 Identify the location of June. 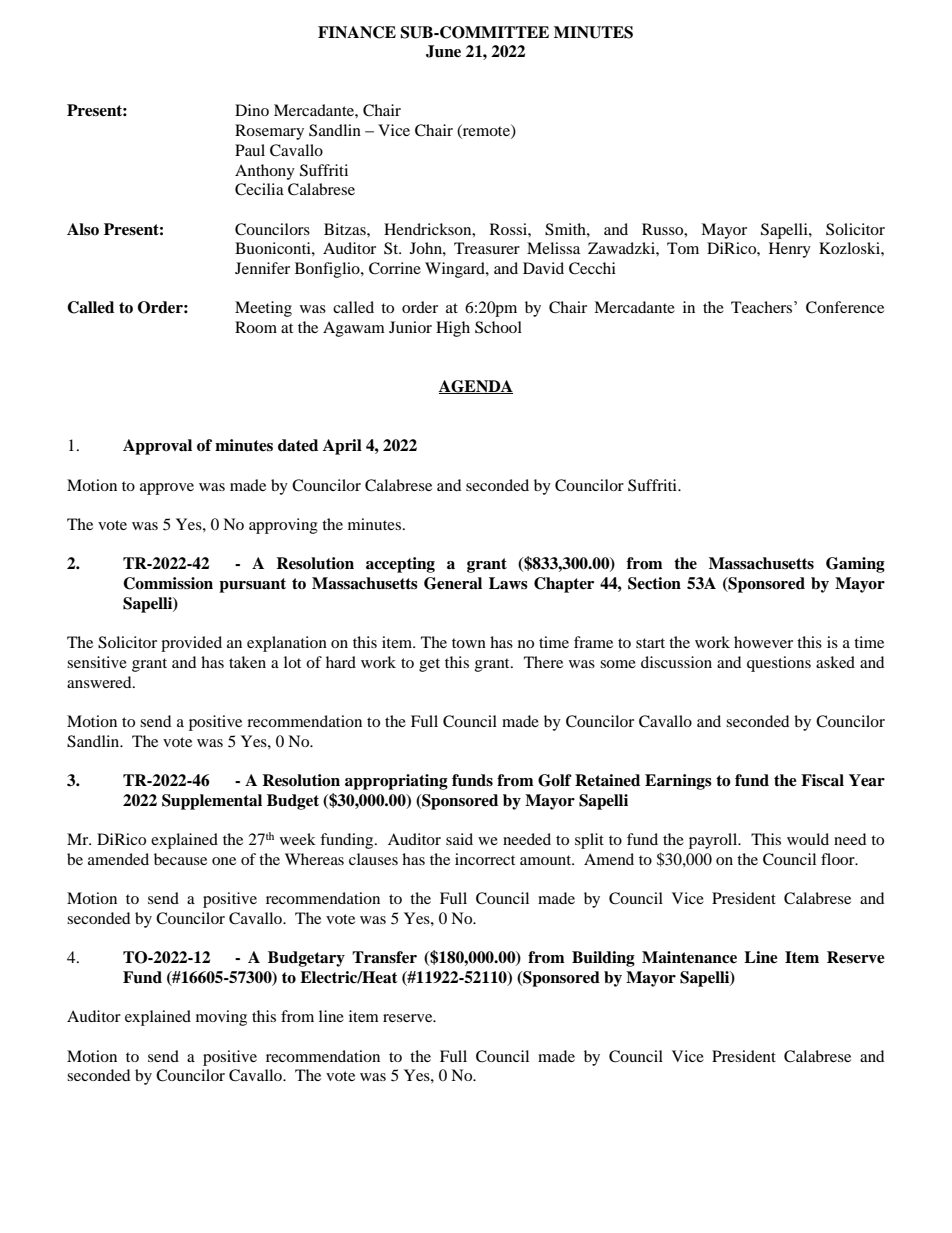
(443, 51).
